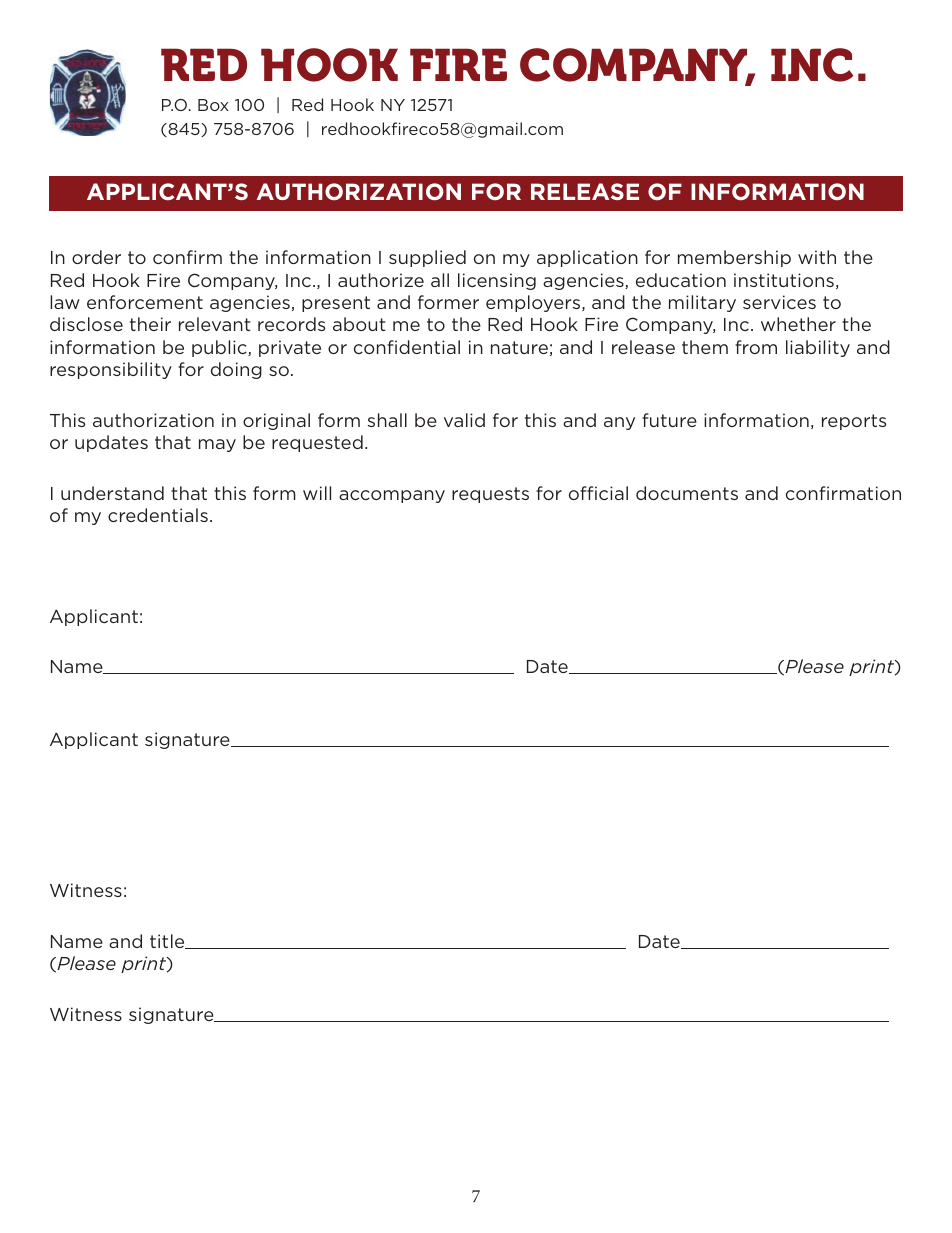 The height and width of the screenshot is (1233, 952). Describe the element at coordinates (213, 105) in the screenshot. I see `Box` at that location.
